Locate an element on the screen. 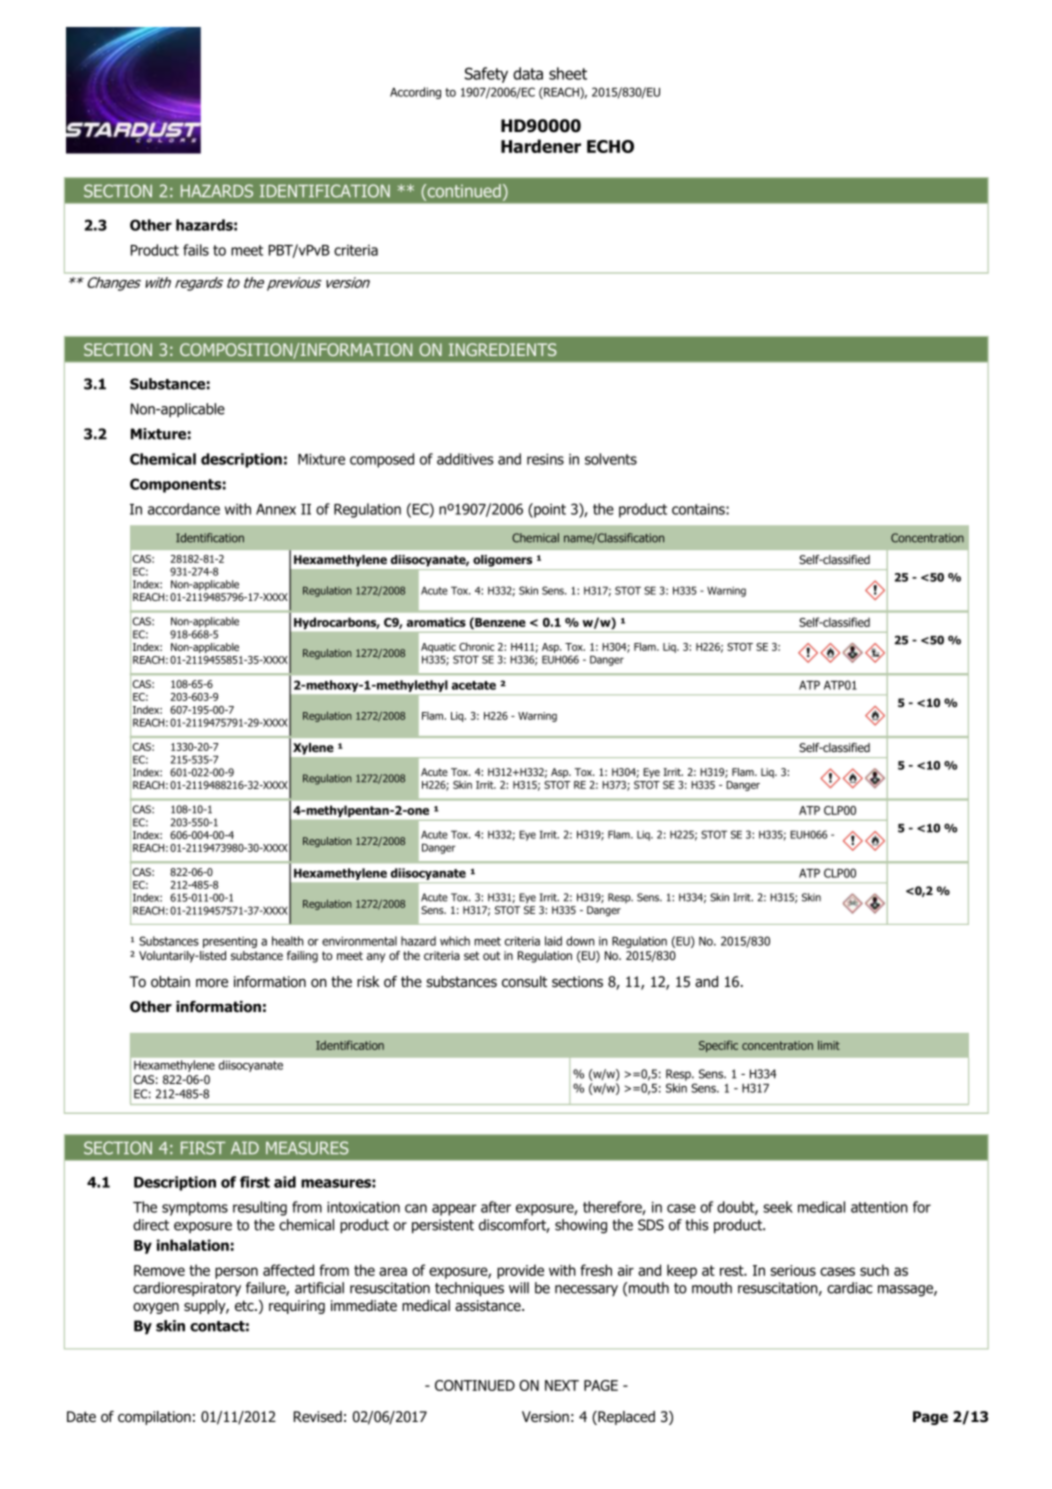 The width and height of the screenshot is (1052, 1489). acetate is located at coordinates (474, 685).
